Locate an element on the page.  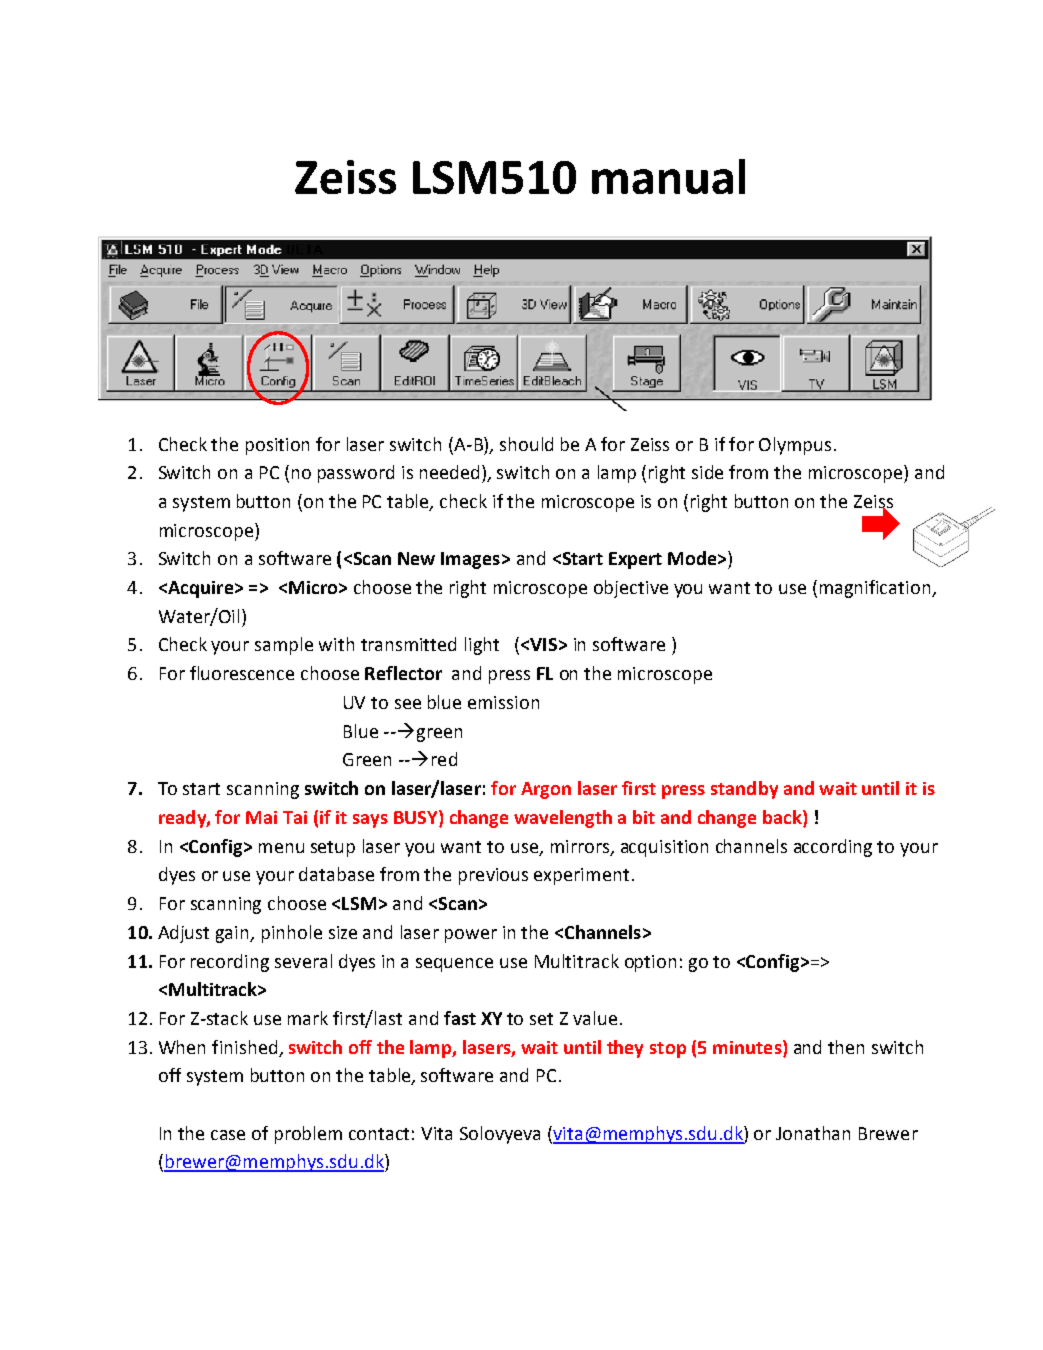
standby is located at coordinates (744, 790).
